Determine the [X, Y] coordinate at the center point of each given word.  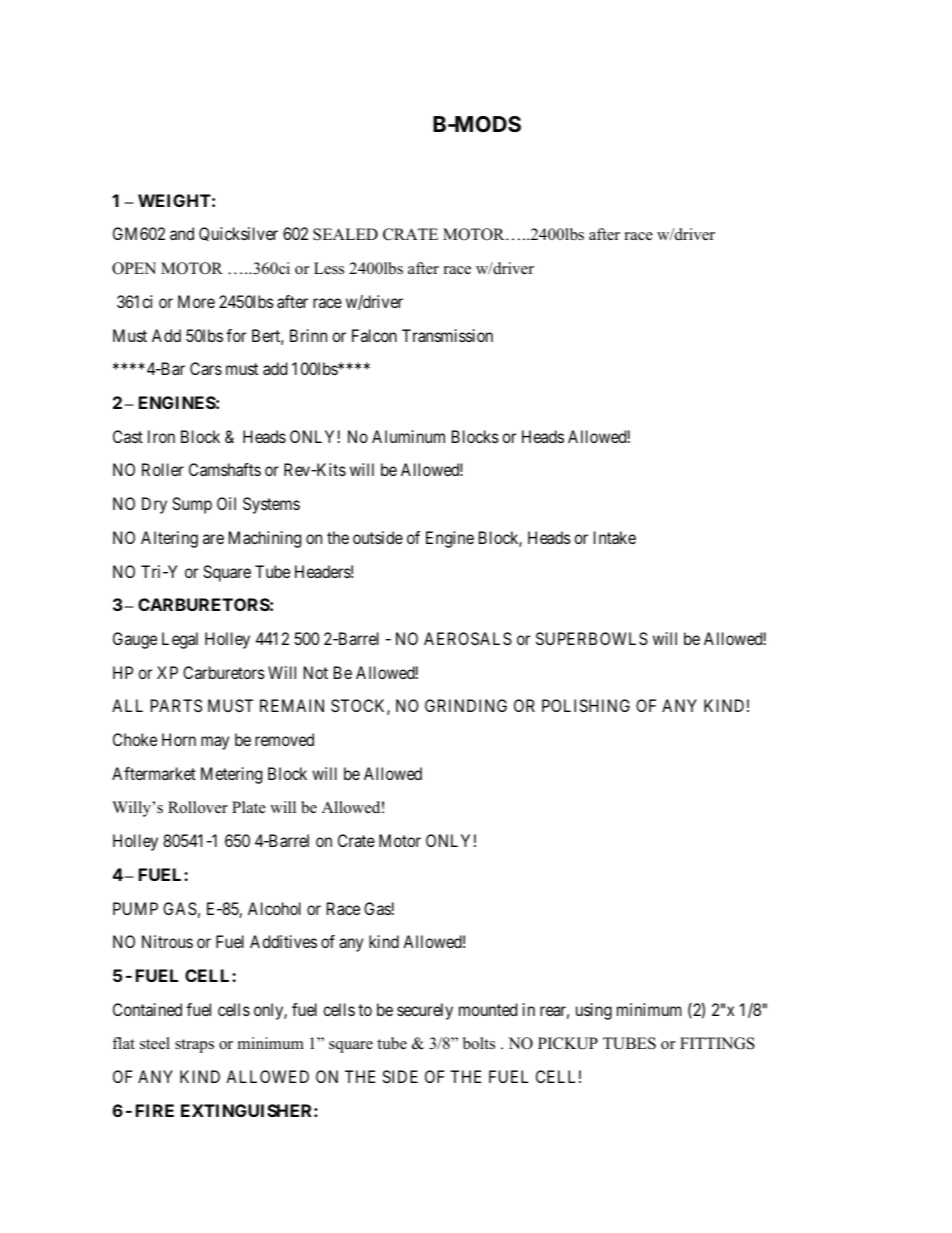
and [182, 233]
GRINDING [466, 705]
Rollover [198, 807]
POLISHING [586, 705]
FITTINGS [717, 1043]
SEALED [345, 234]
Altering [169, 539]
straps [194, 1046]
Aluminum [408, 436]
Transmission [447, 335]
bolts [479, 1043]
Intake [615, 537]
